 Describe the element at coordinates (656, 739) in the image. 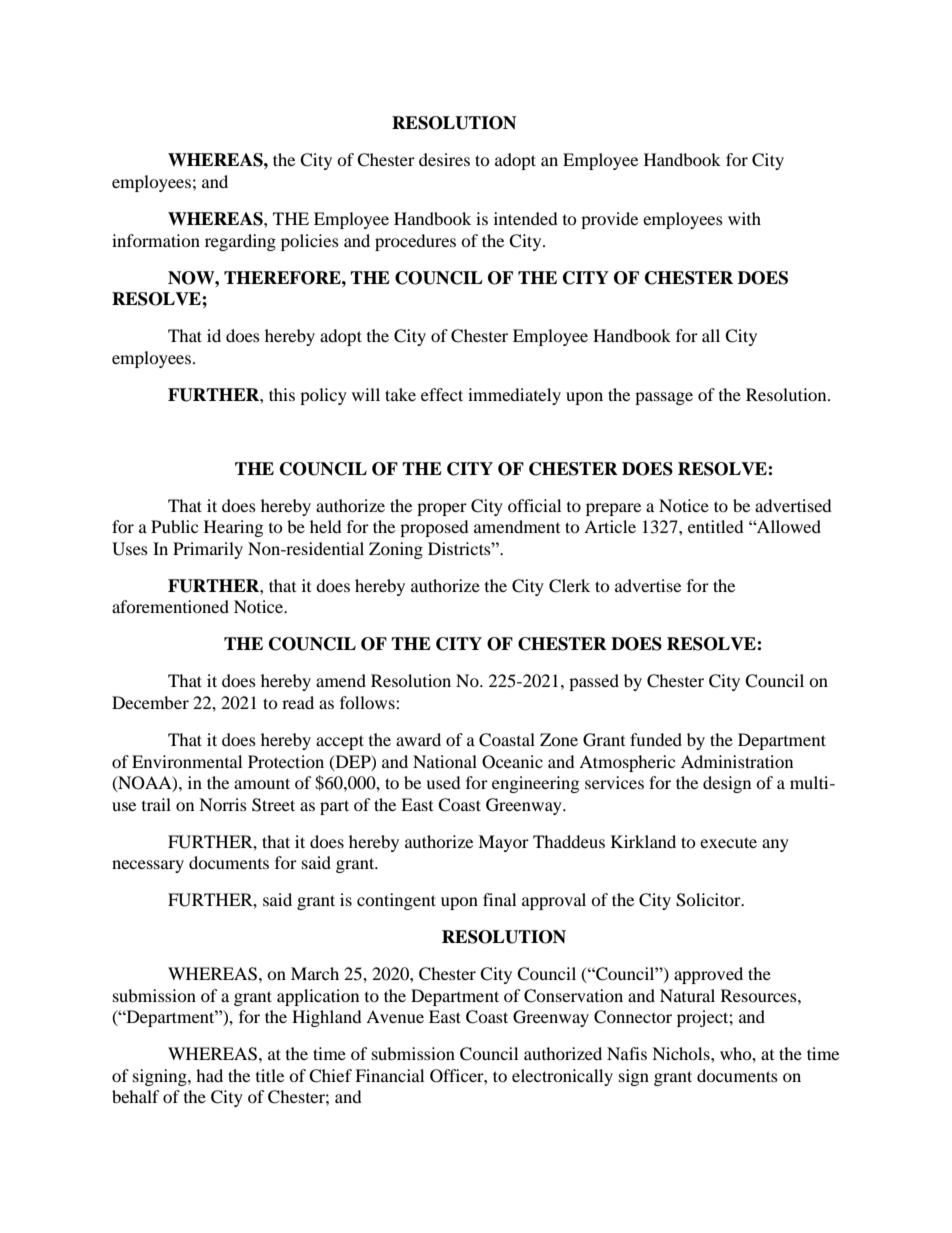

I see `funded` at that location.
